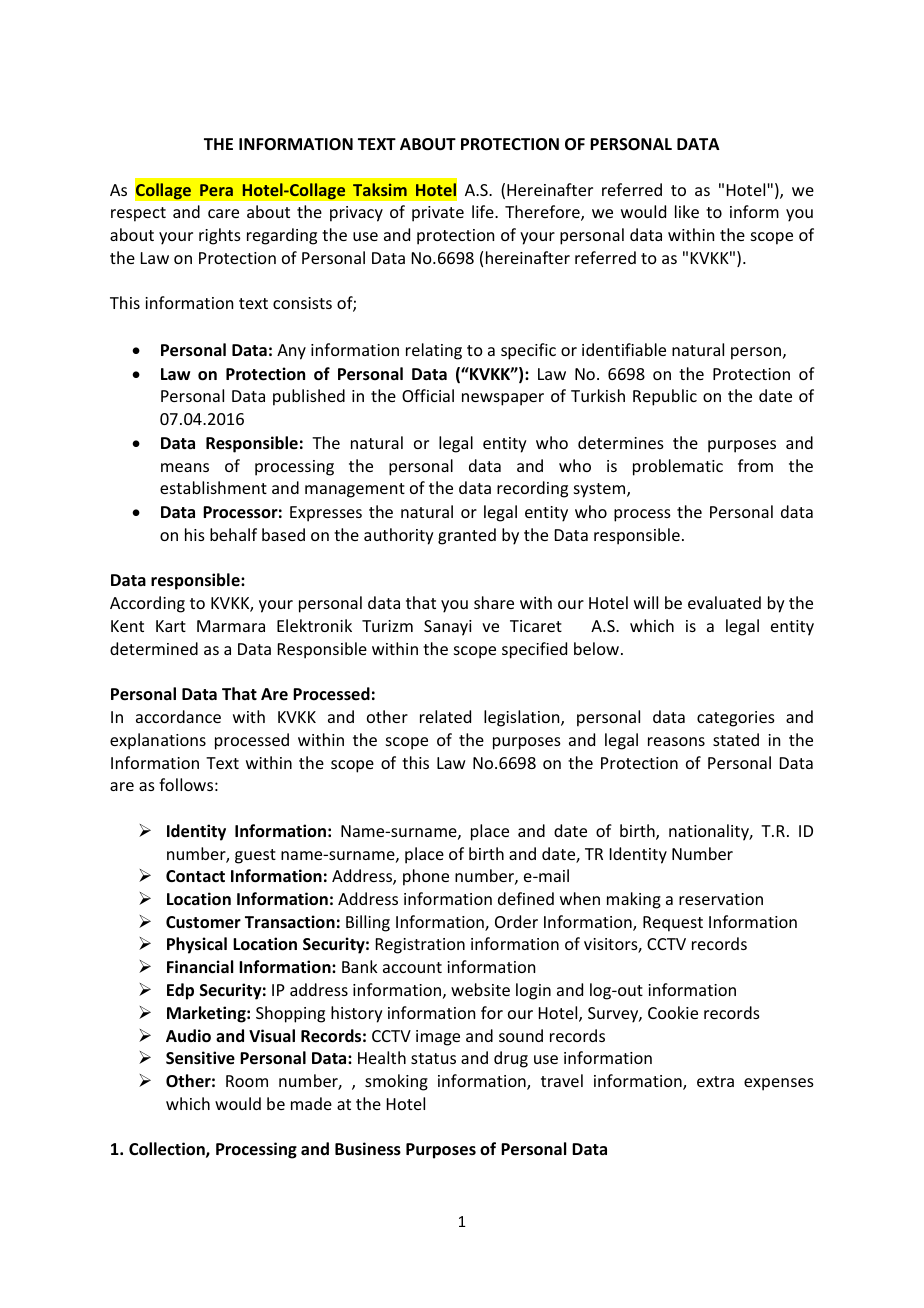  What do you see at coordinates (445, 716) in the document?
I see `related` at bounding box center [445, 716].
